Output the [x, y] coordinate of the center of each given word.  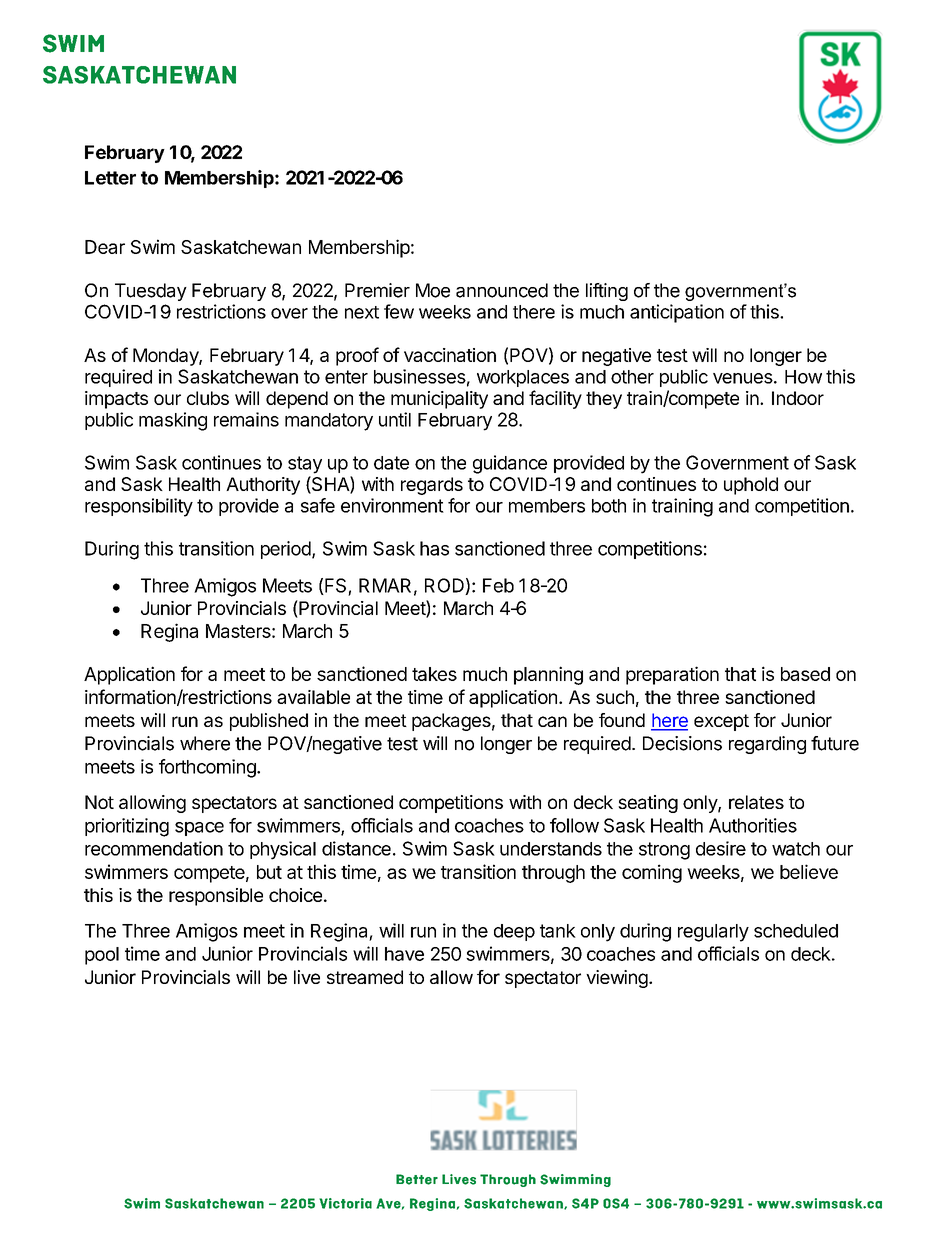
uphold [751, 486]
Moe [433, 290]
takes [434, 674]
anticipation [677, 313]
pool [102, 956]
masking [173, 421]
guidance [510, 464]
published [269, 722]
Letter [110, 178]
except [721, 722]
